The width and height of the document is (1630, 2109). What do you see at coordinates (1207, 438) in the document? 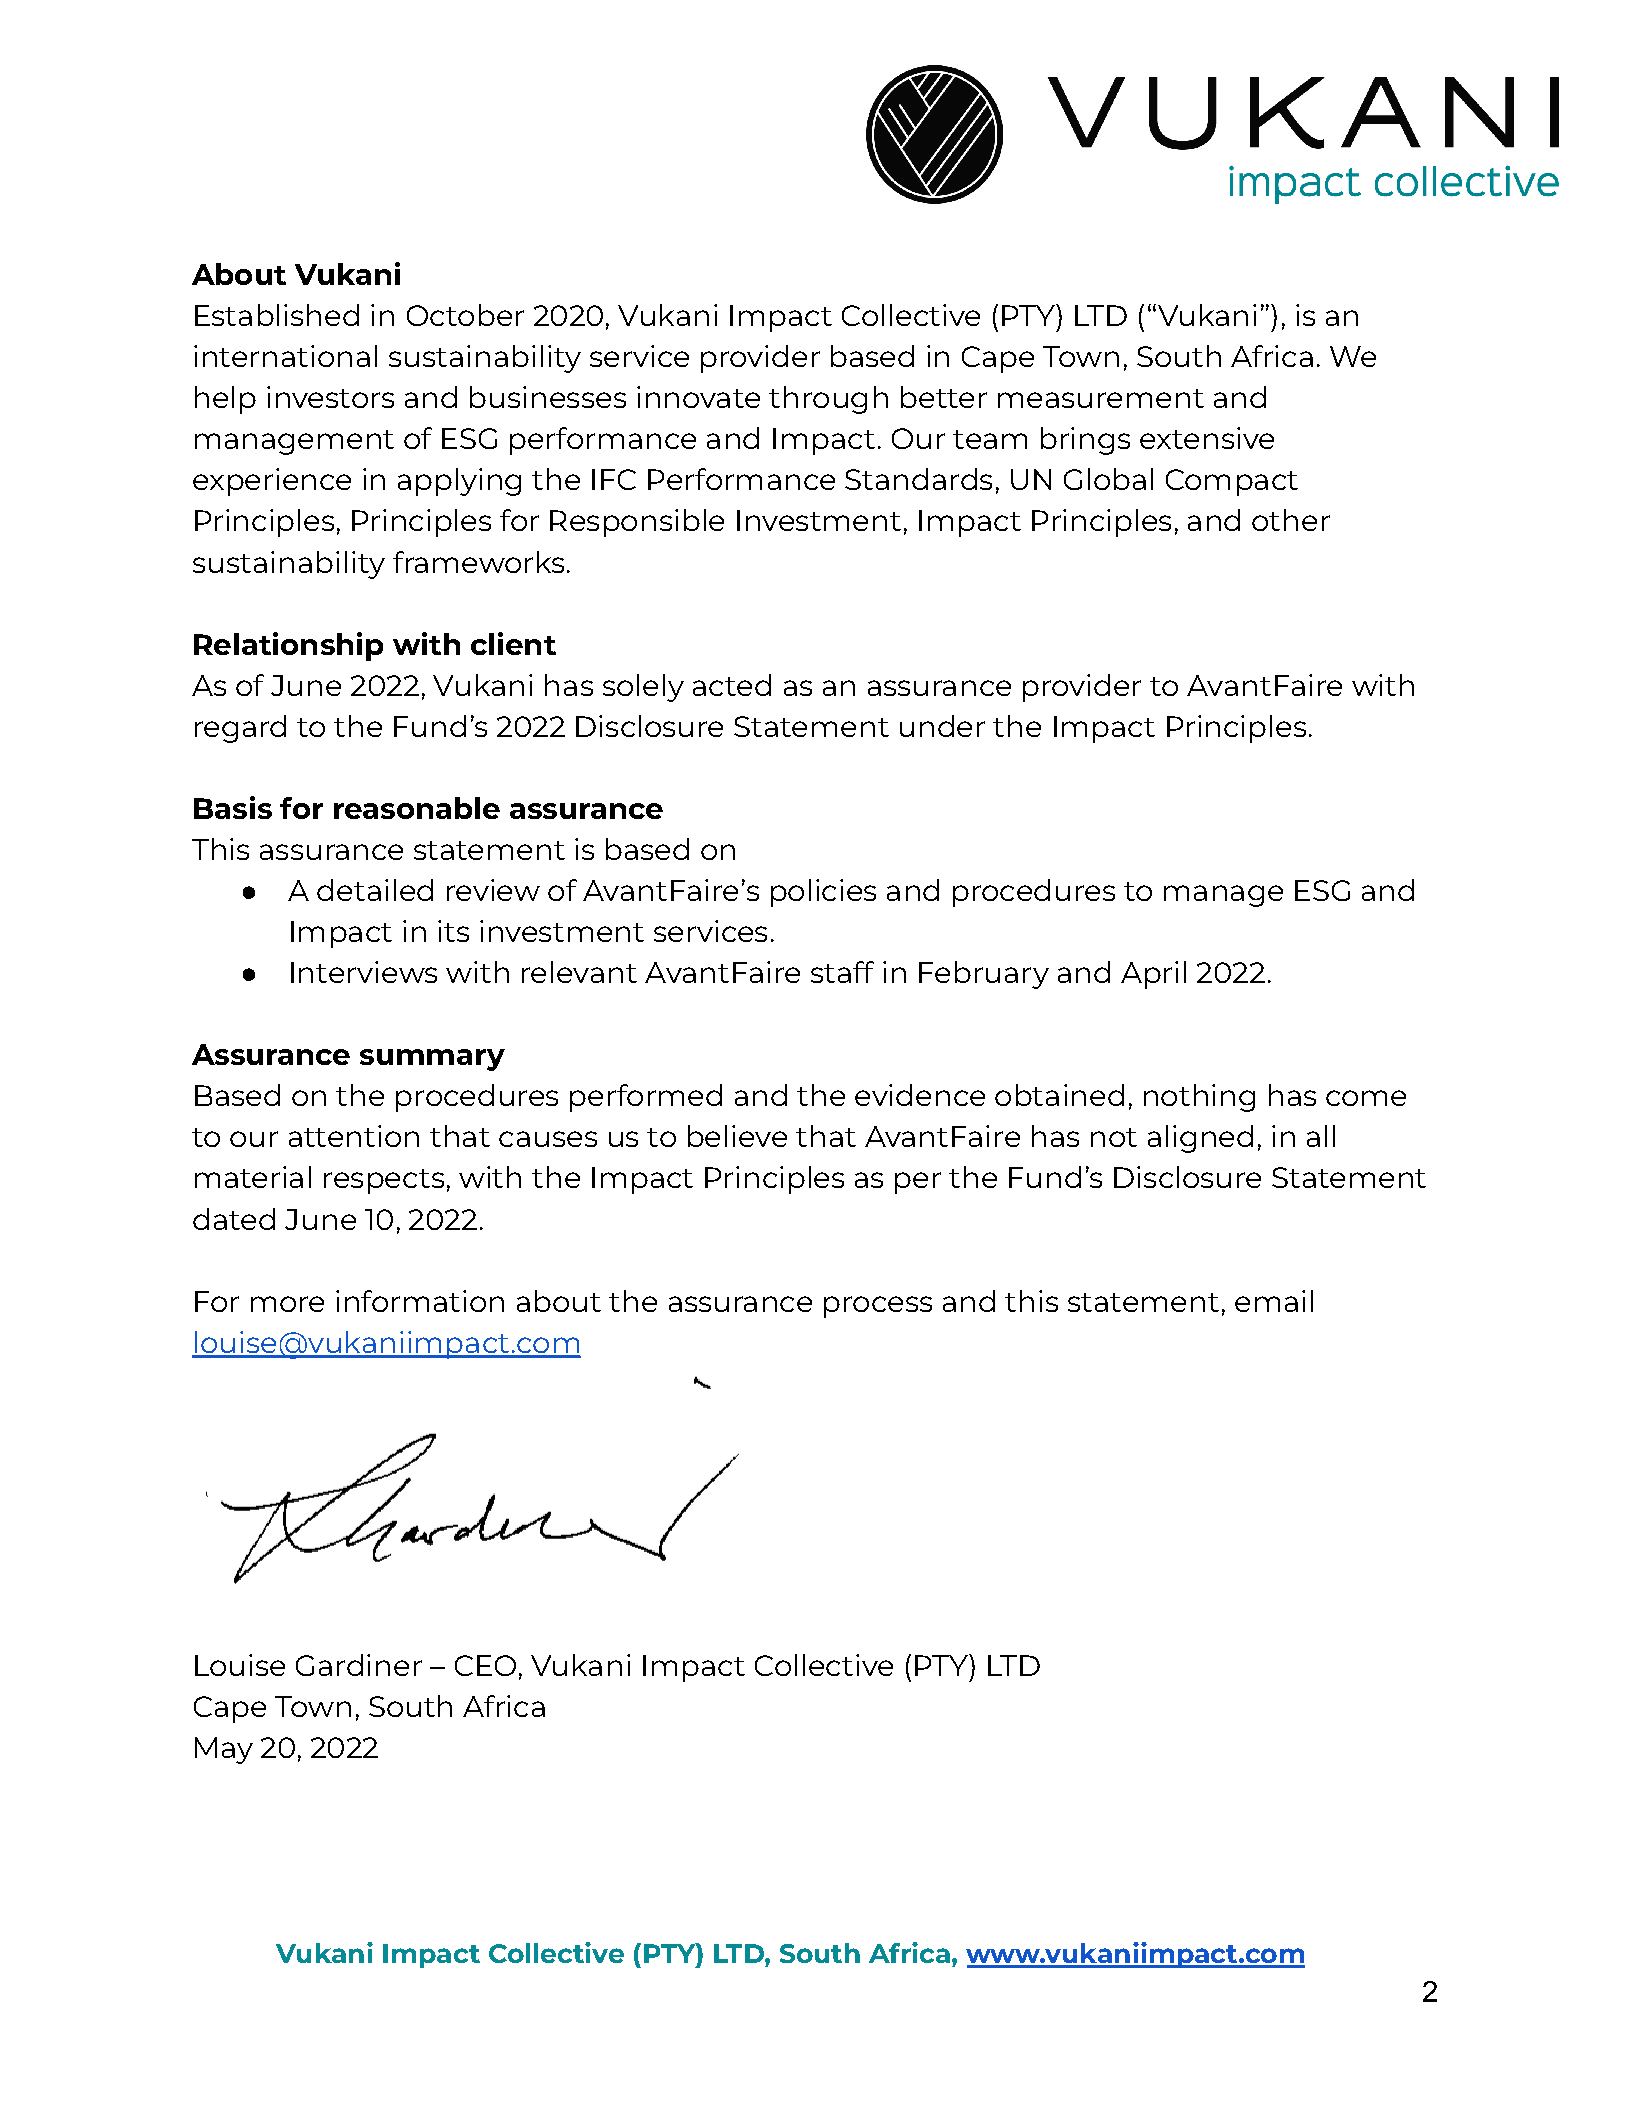
I see `extensive` at bounding box center [1207, 438].
